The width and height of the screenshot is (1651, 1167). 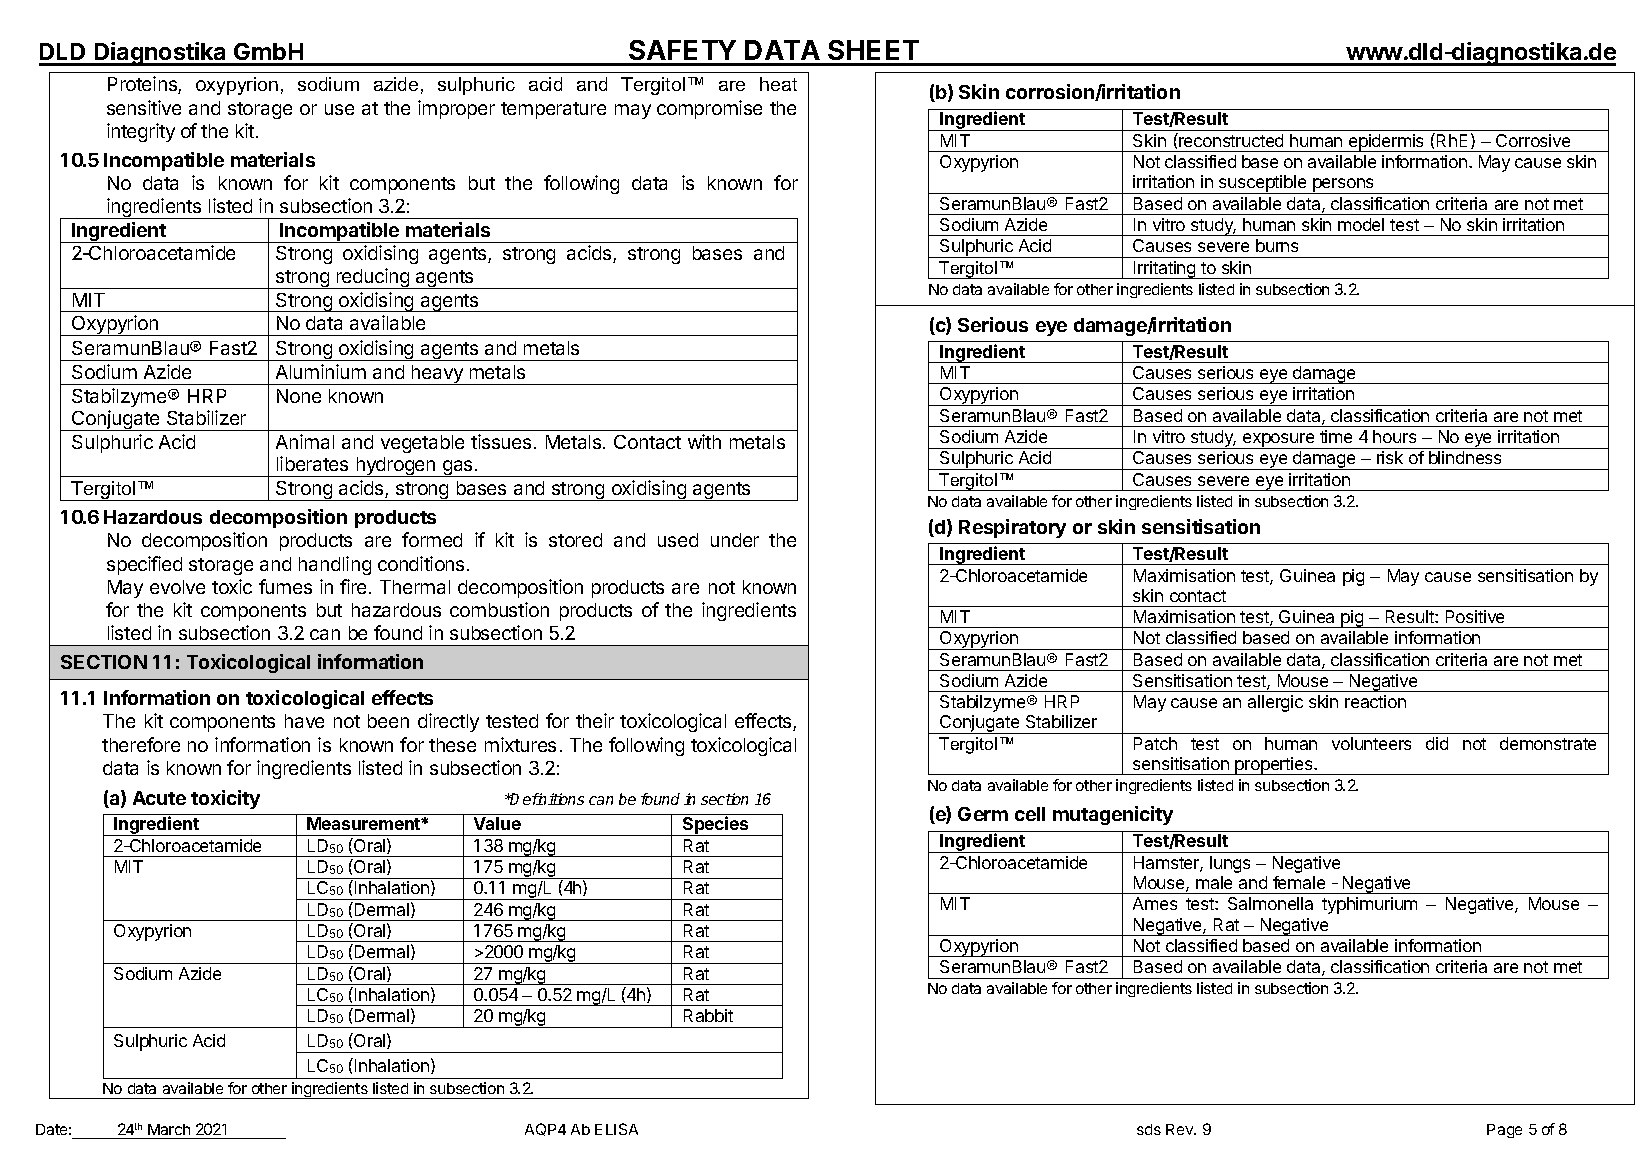 I want to click on have, so click(x=304, y=721).
